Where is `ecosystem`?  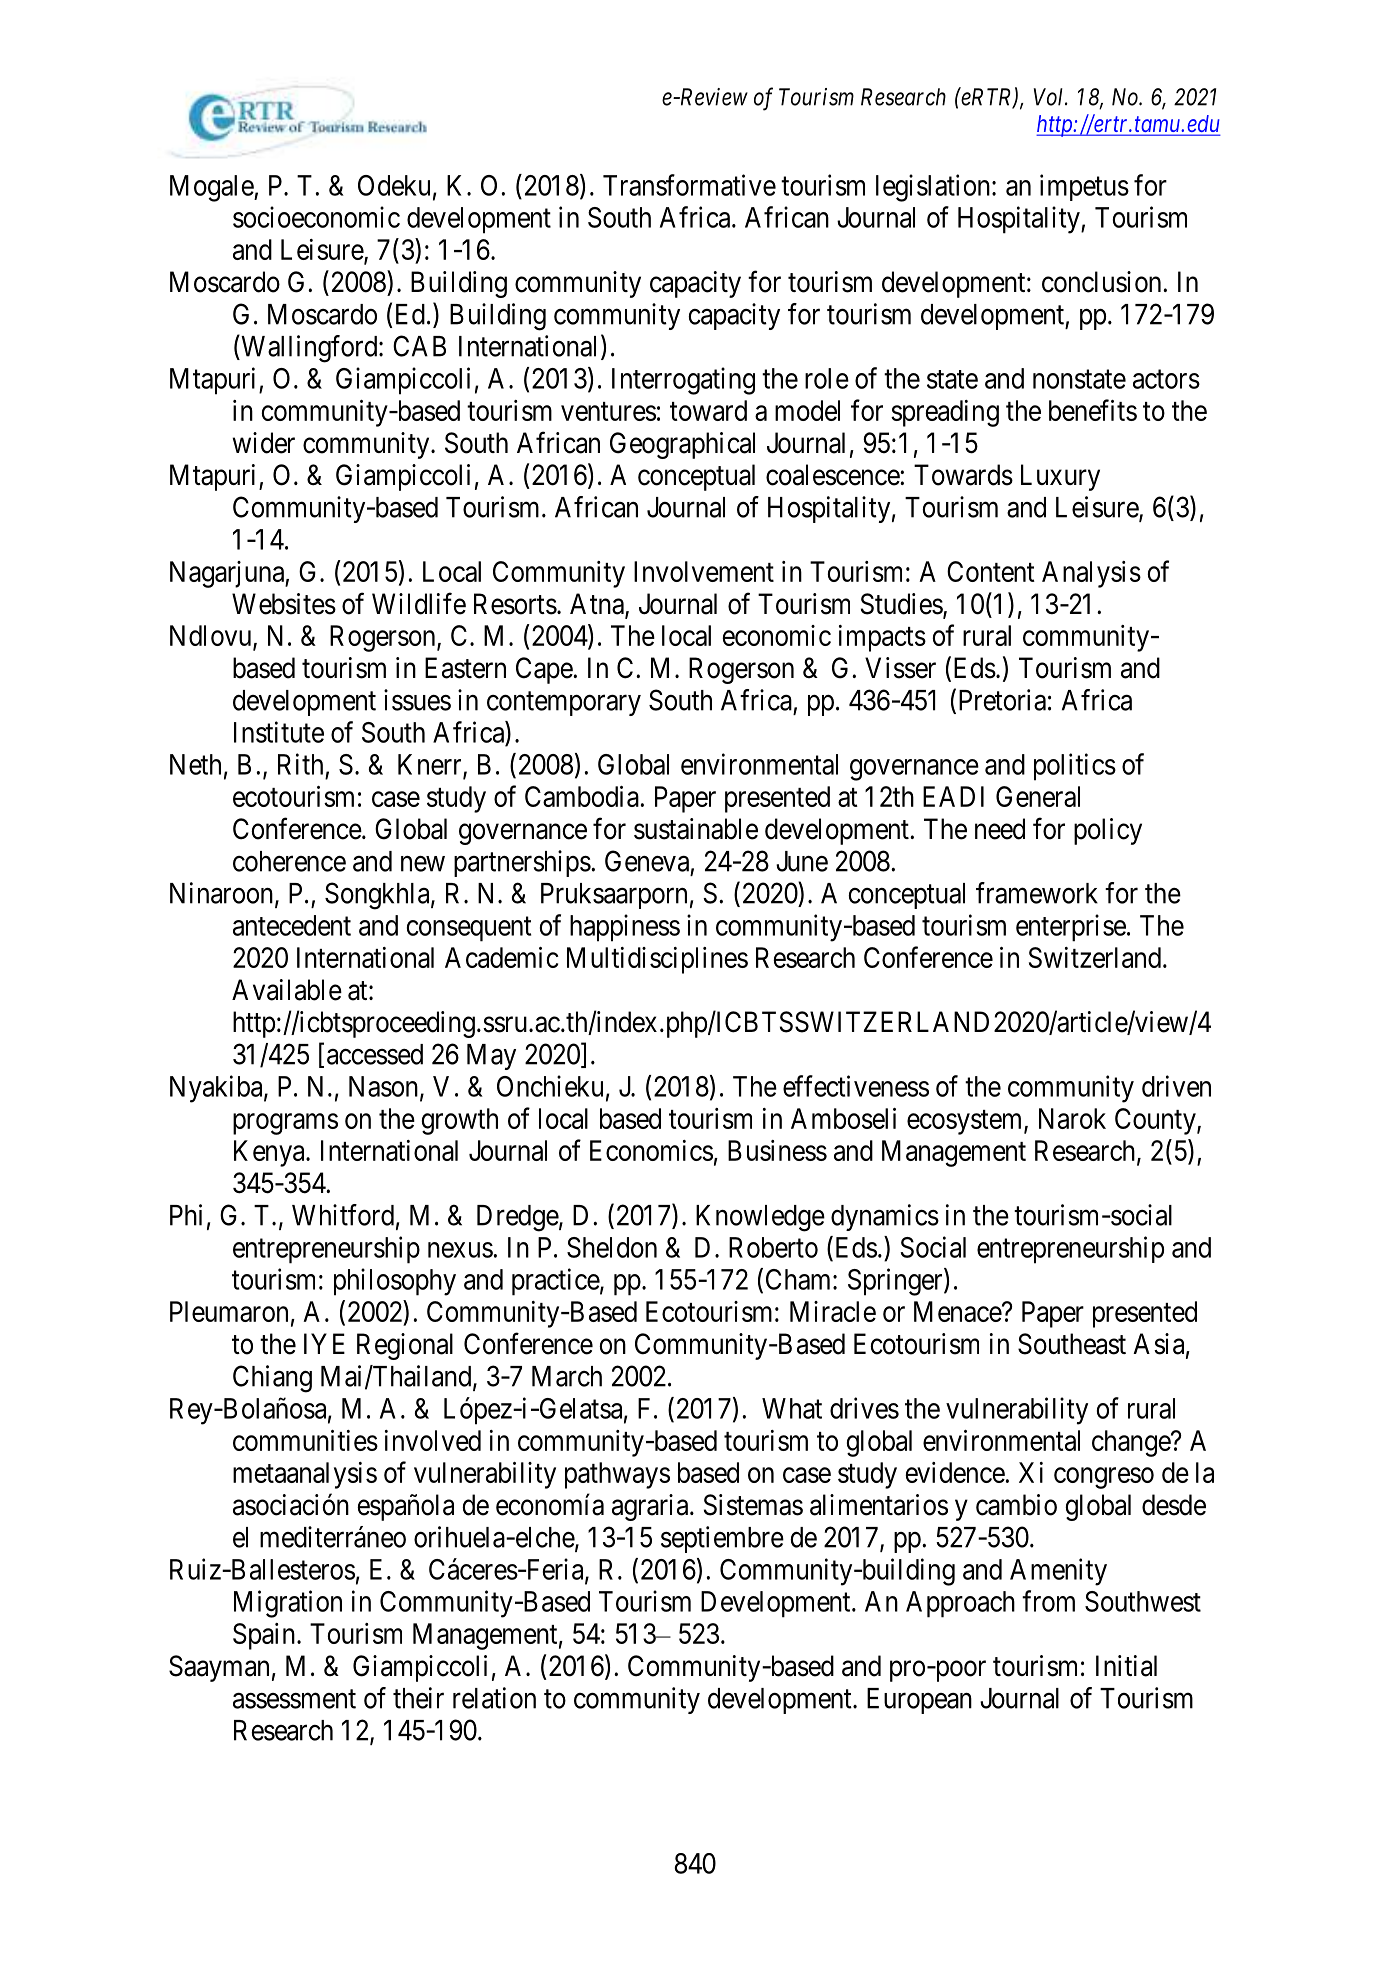 ecosystem is located at coordinates (966, 1122).
